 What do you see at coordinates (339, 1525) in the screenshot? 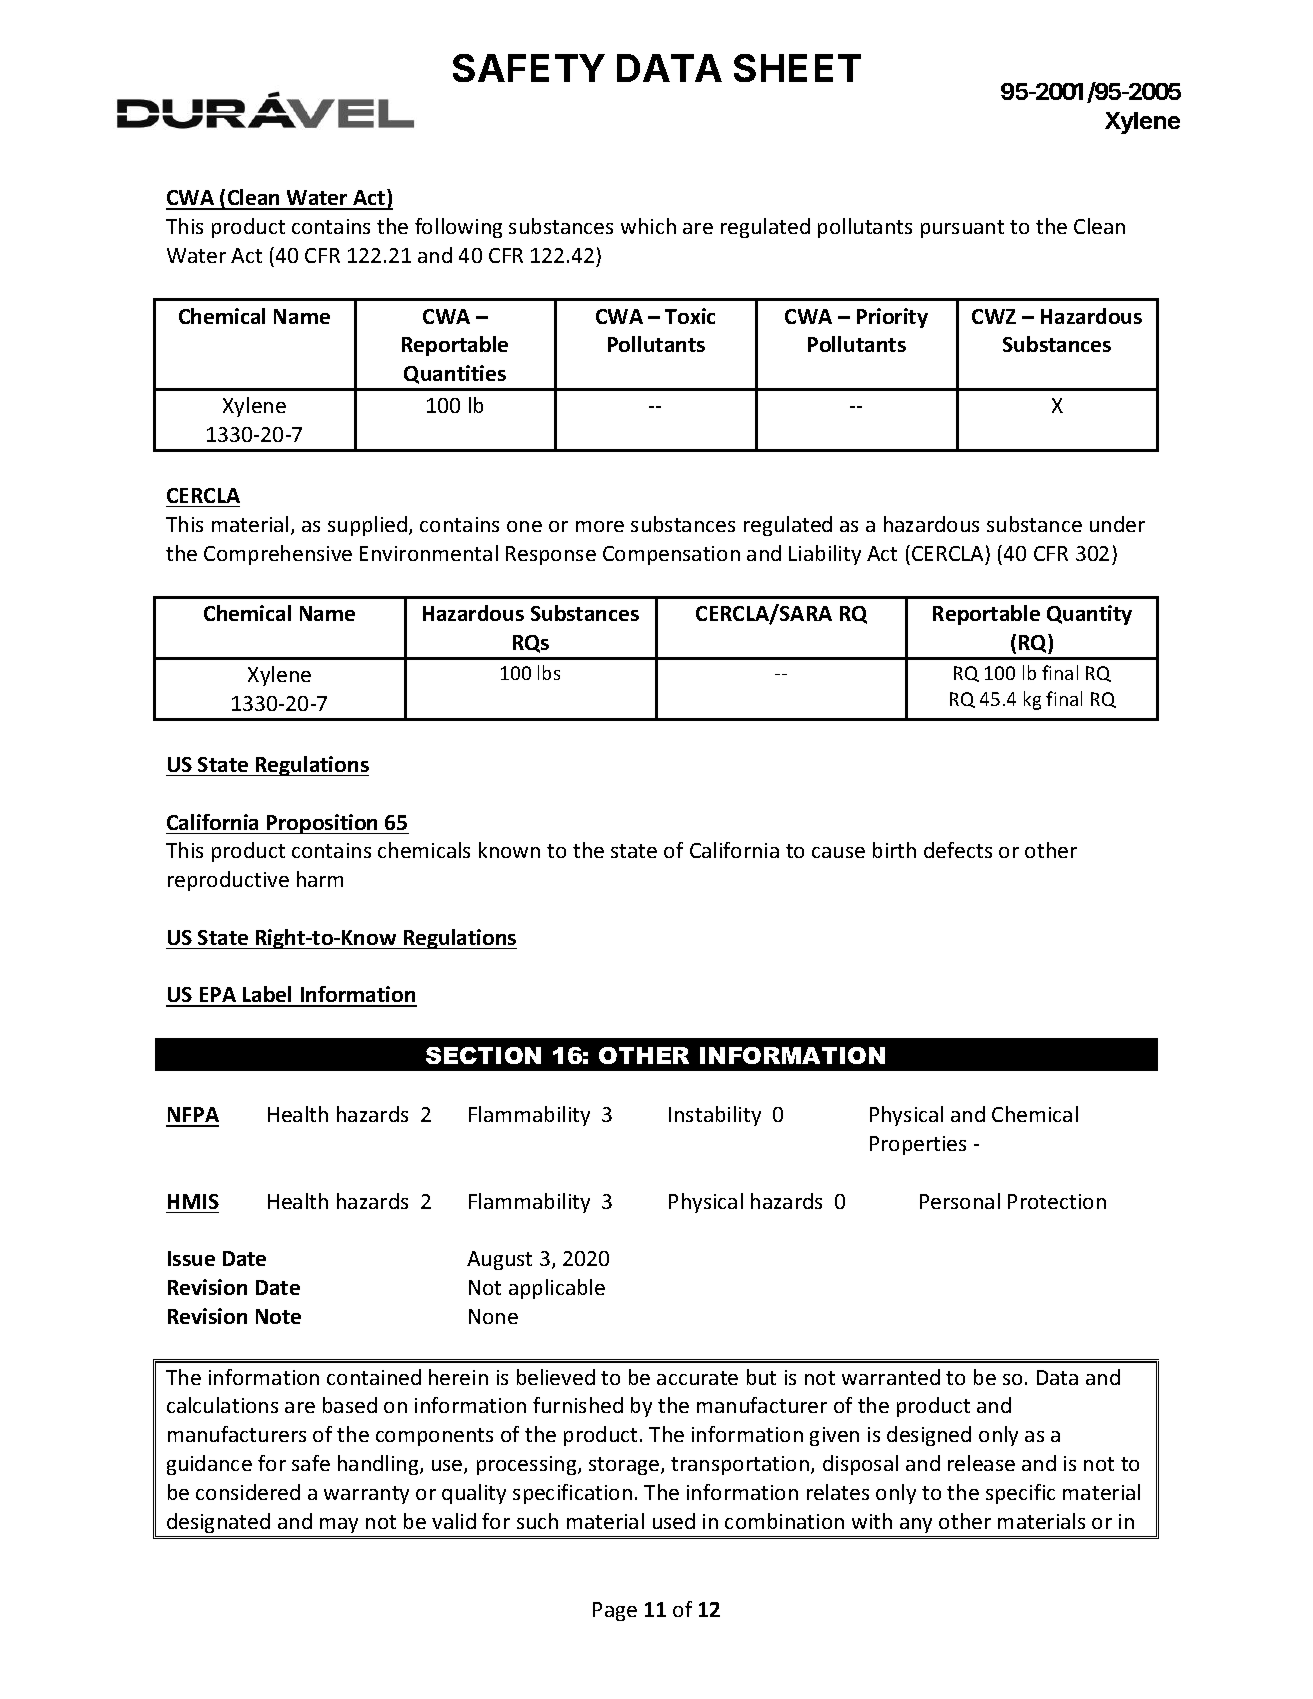
I see `may` at bounding box center [339, 1525].
